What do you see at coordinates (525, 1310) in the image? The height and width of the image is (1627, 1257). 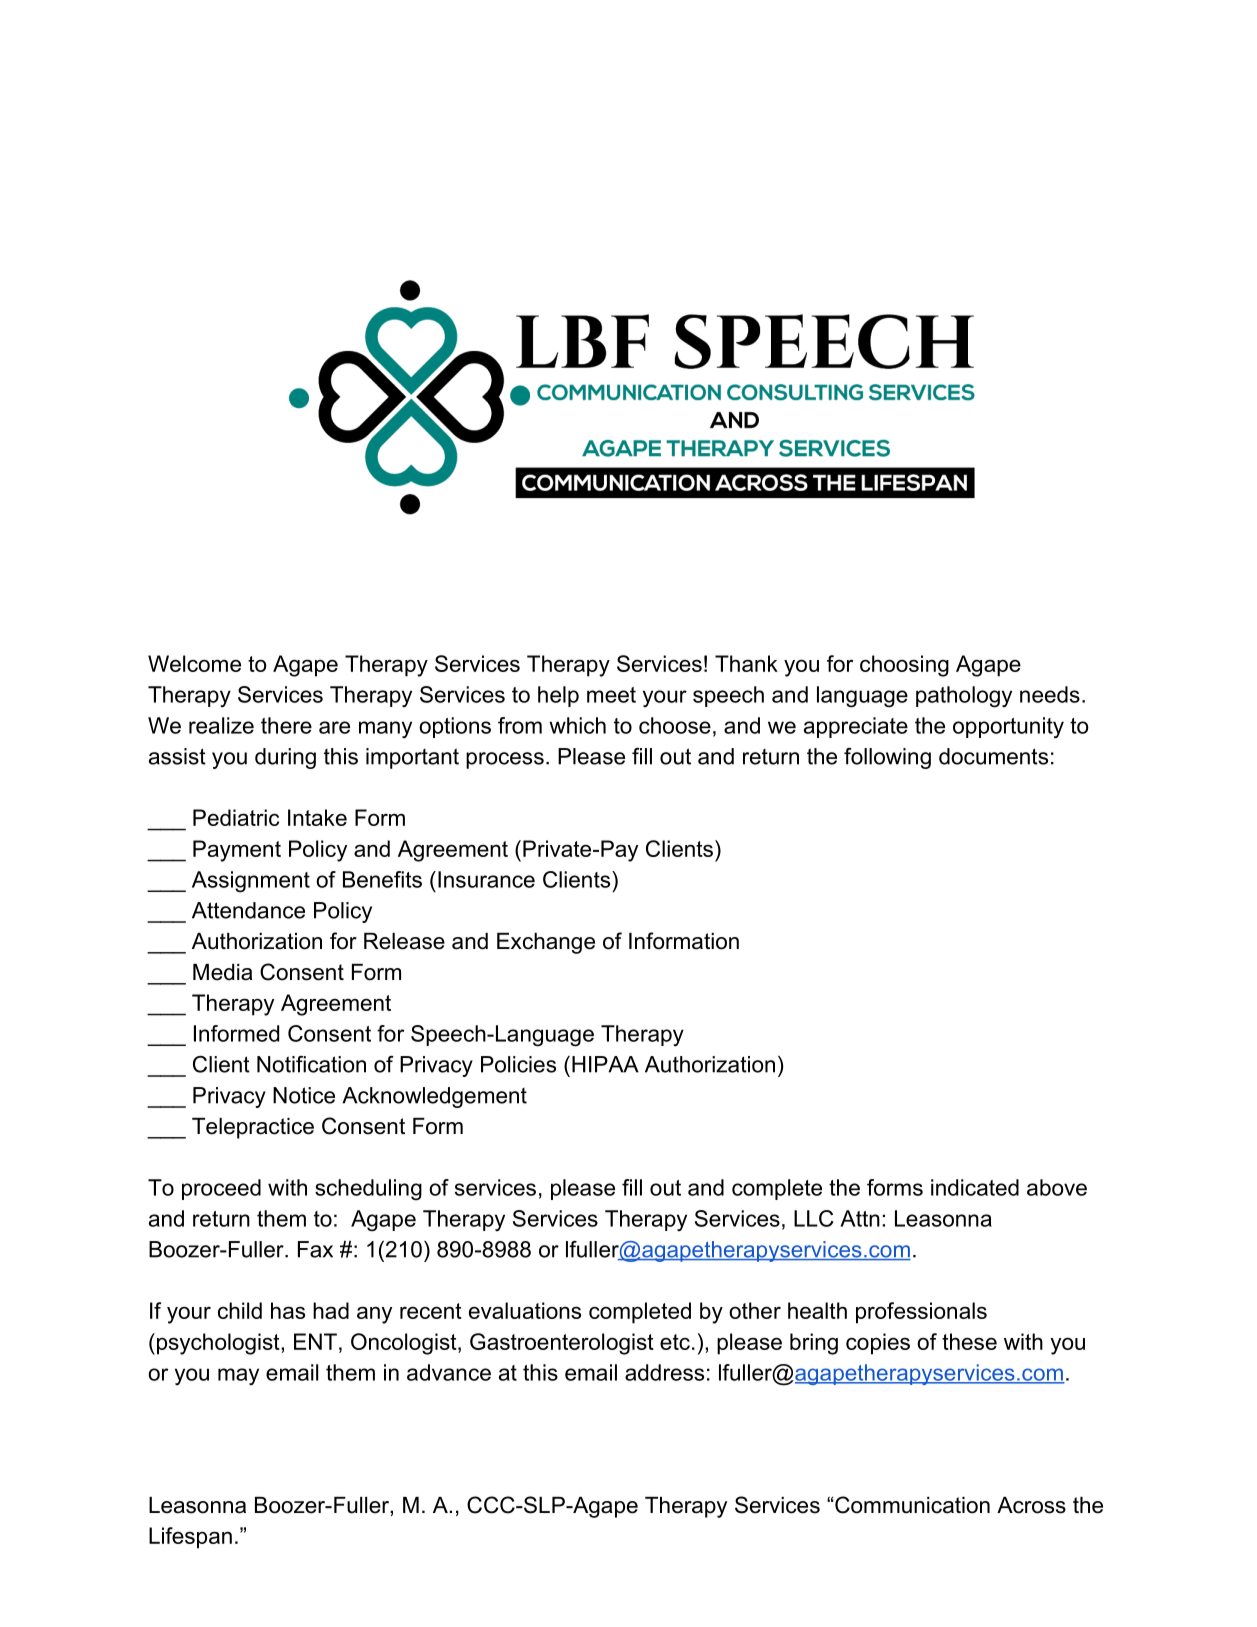 I see `evaluations` at bounding box center [525, 1310].
